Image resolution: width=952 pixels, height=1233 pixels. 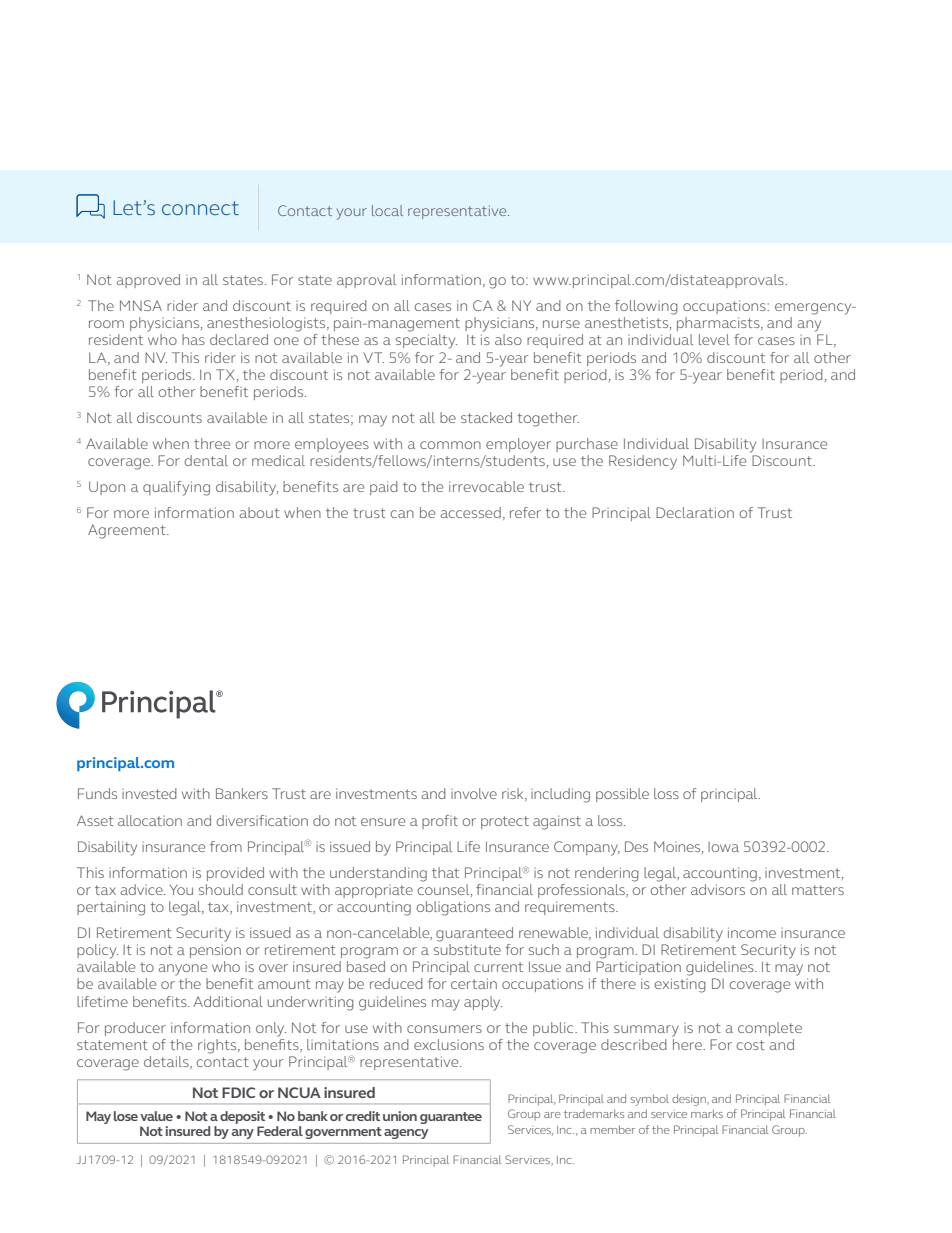 What do you see at coordinates (622, 795) in the page?
I see `possible` at bounding box center [622, 795].
